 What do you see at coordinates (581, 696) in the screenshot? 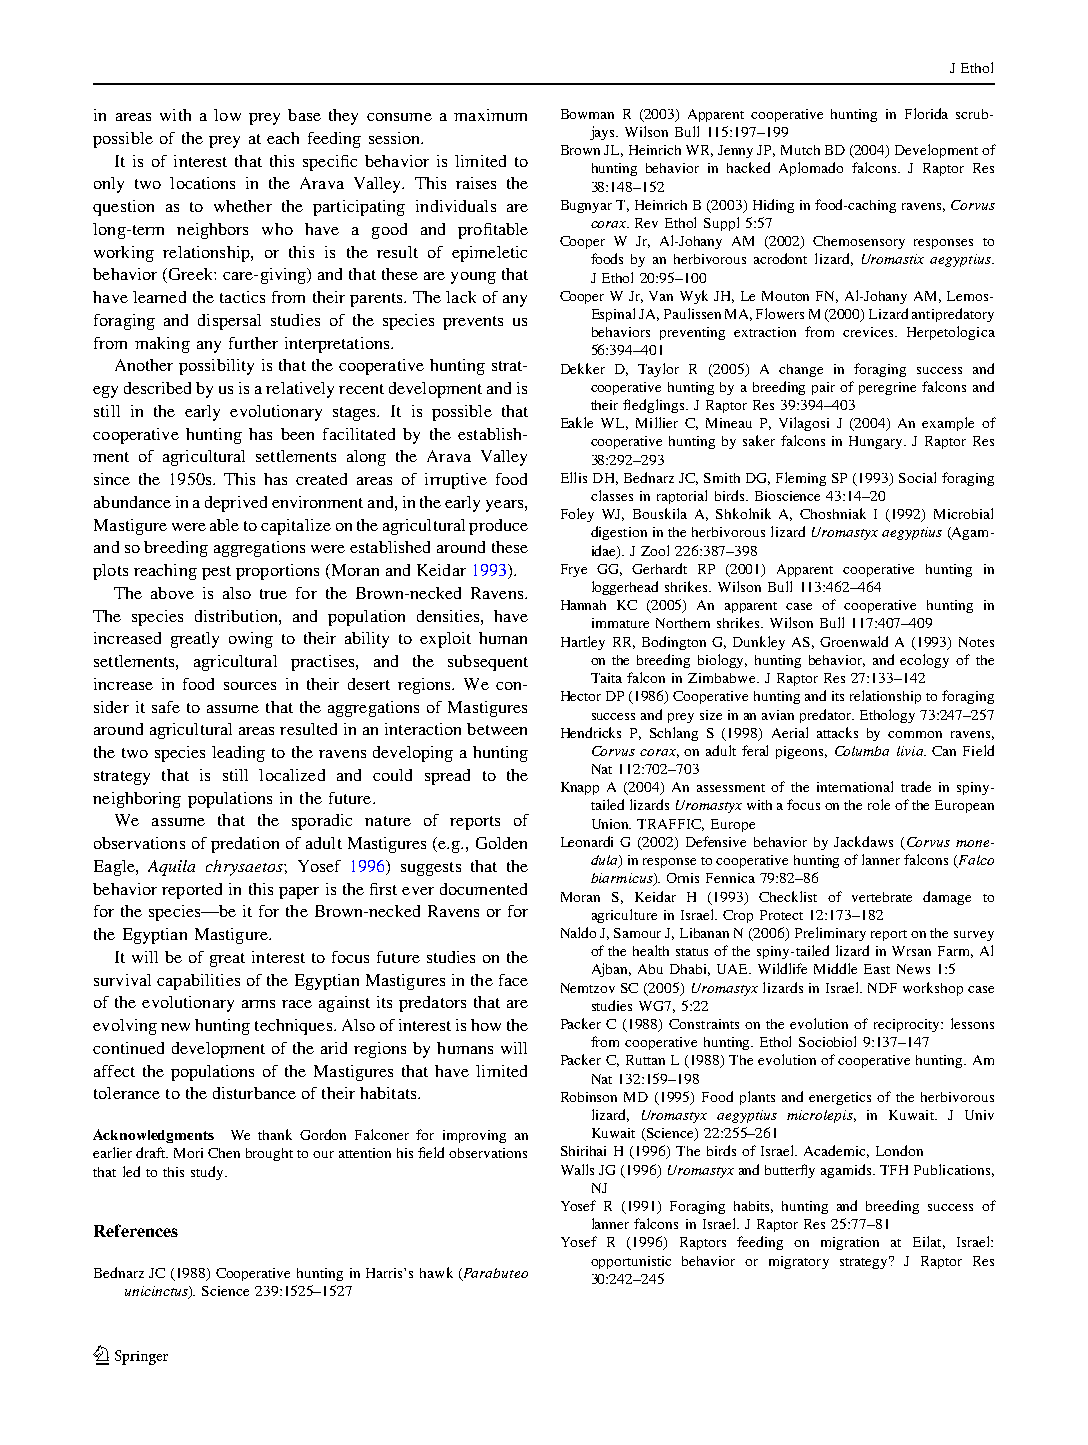
I see `Hector` at bounding box center [581, 696].
